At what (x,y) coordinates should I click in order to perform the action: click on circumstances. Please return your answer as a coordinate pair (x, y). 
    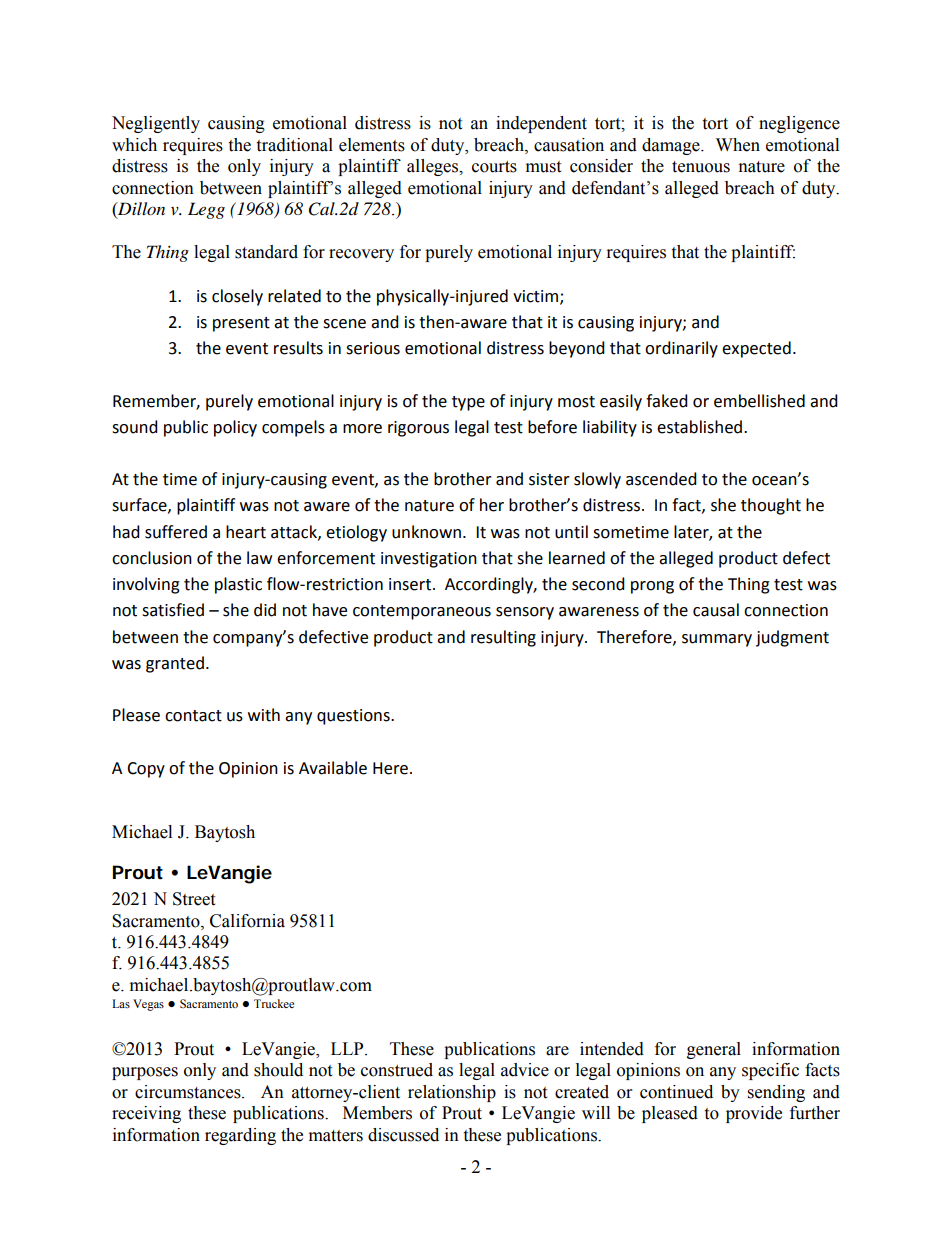
    Looking at the image, I should click on (189, 1092).
